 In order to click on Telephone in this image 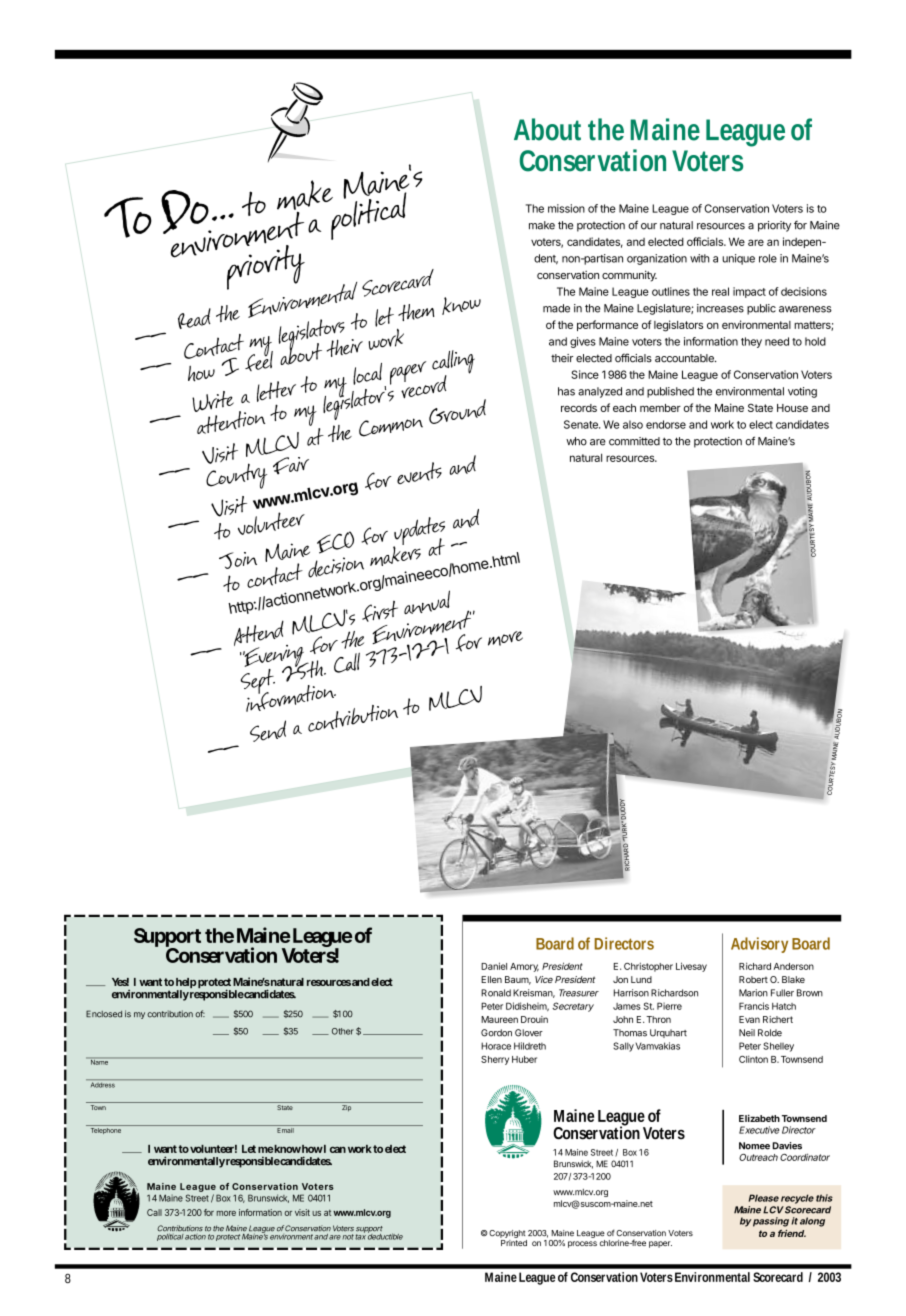, I will do `click(106, 1131)`.
